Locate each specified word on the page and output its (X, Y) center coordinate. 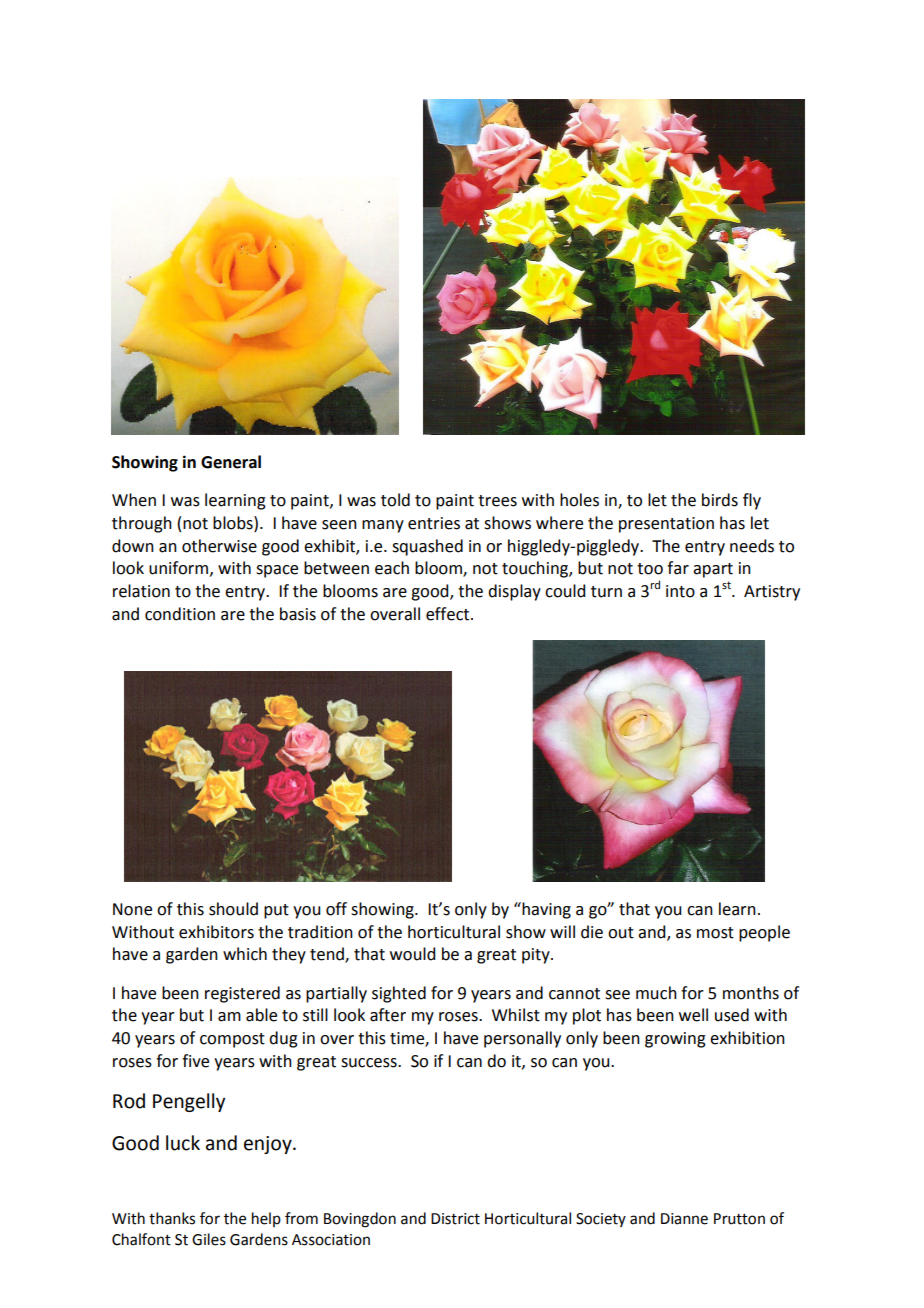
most (715, 933)
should (233, 909)
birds (720, 500)
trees (497, 501)
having (545, 910)
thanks (172, 1218)
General (231, 462)
